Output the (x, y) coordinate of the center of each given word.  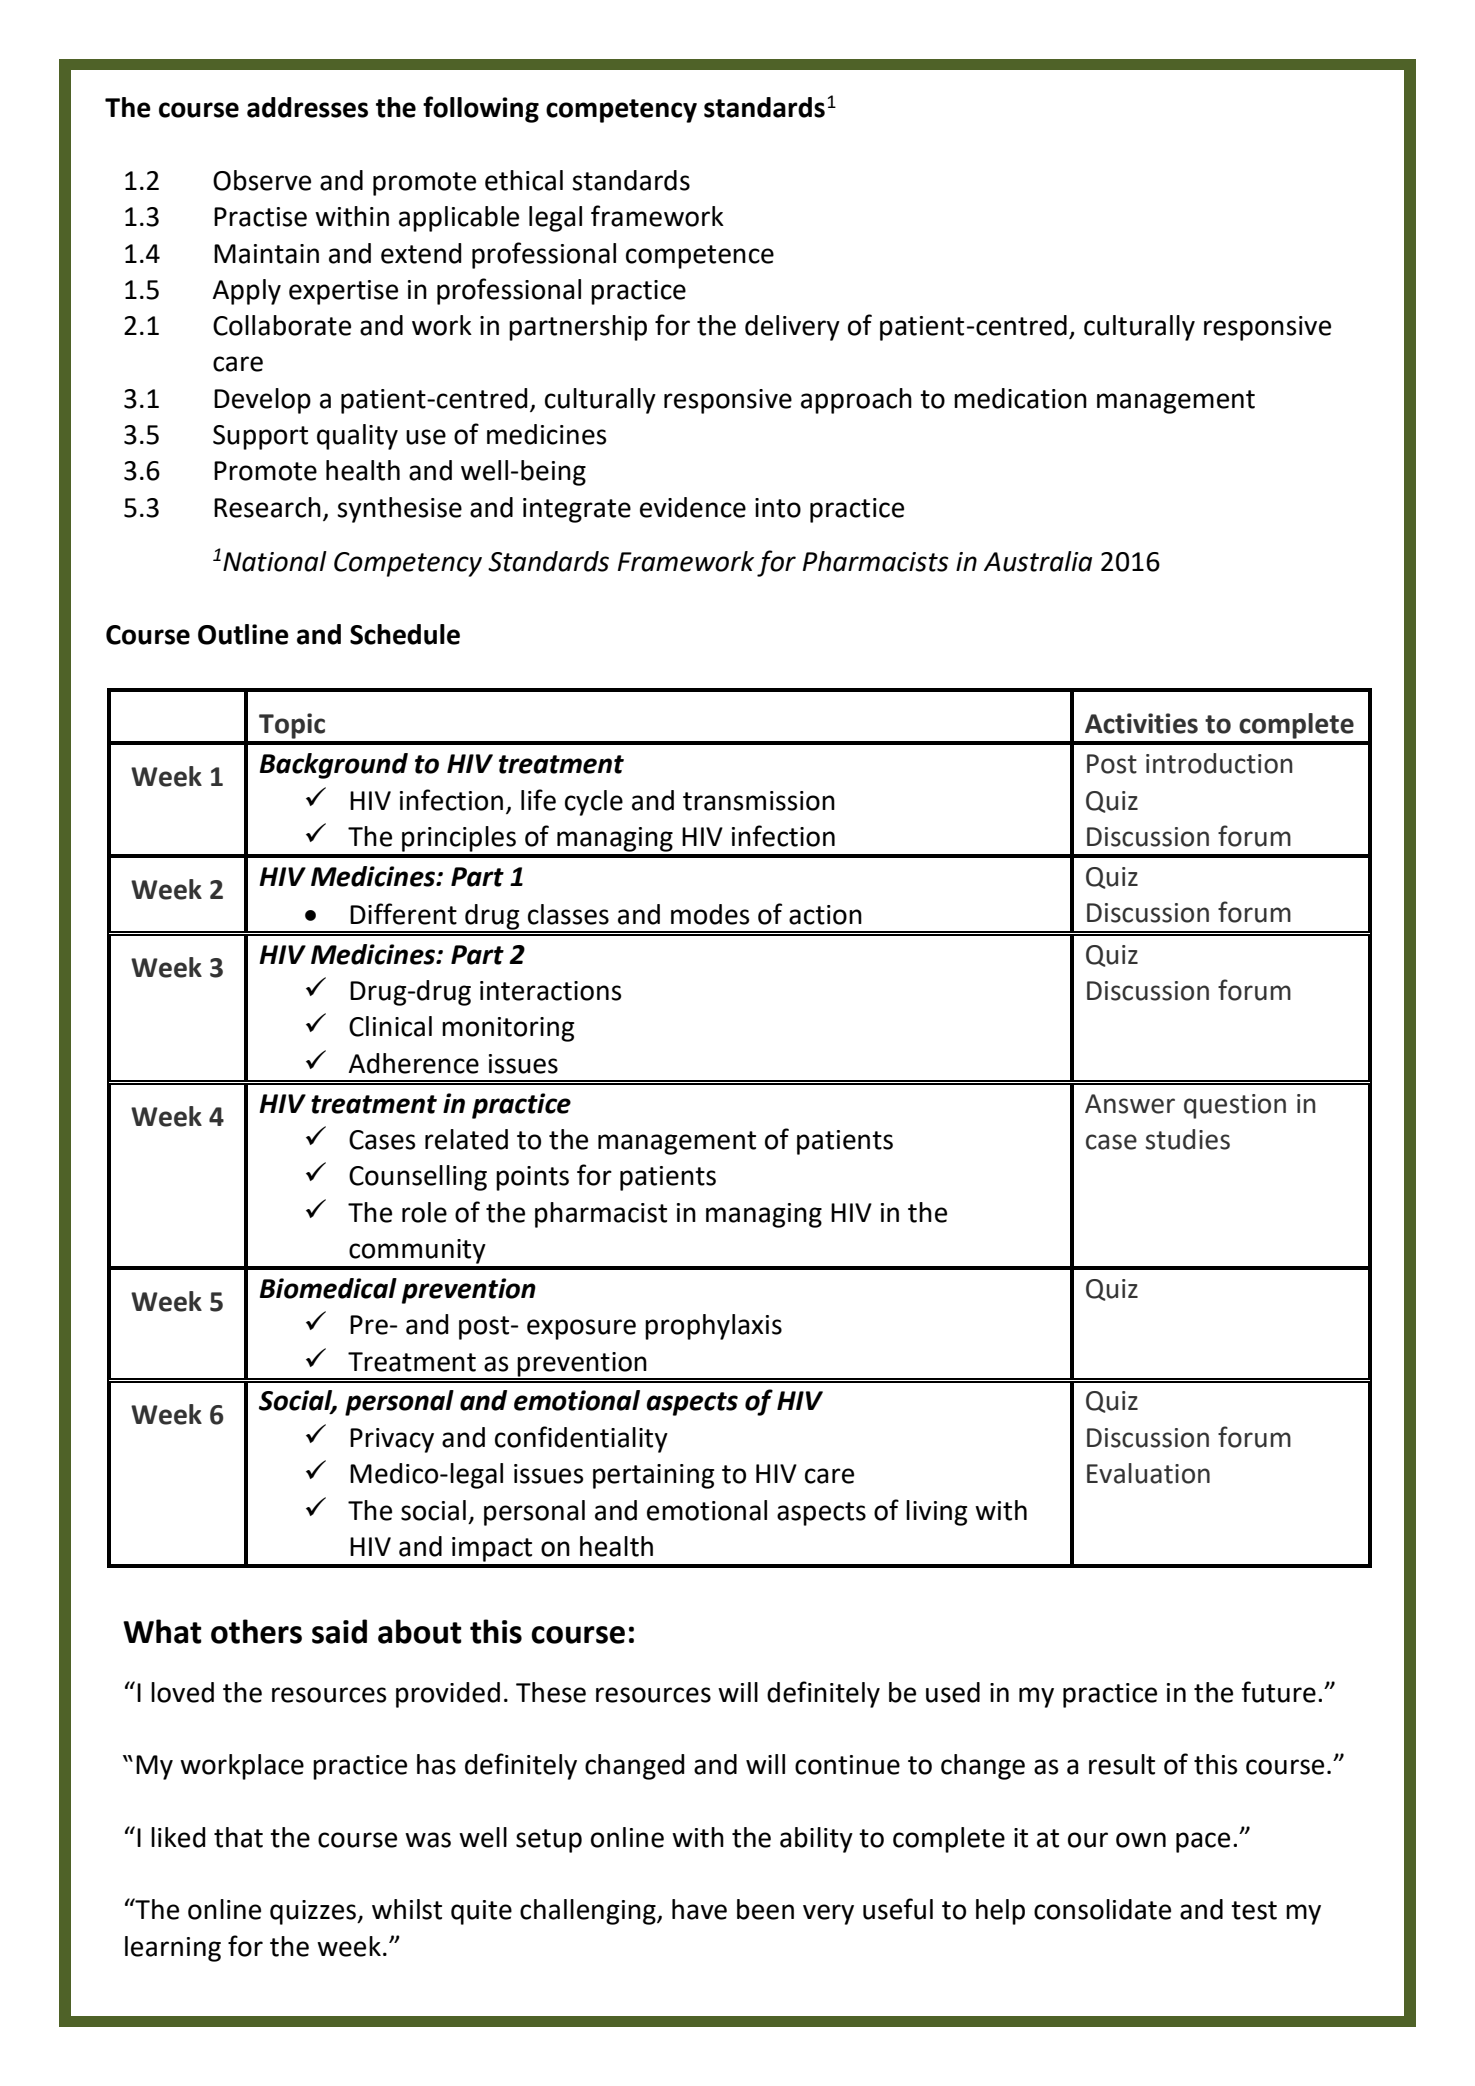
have (699, 1909)
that (238, 1837)
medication (1020, 398)
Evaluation (1148, 1473)
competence (700, 257)
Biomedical (328, 1288)
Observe (262, 180)
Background (334, 766)
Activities (1141, 723)
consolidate (1102, 1909)
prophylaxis (713, 1327)
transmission (759, 801)
